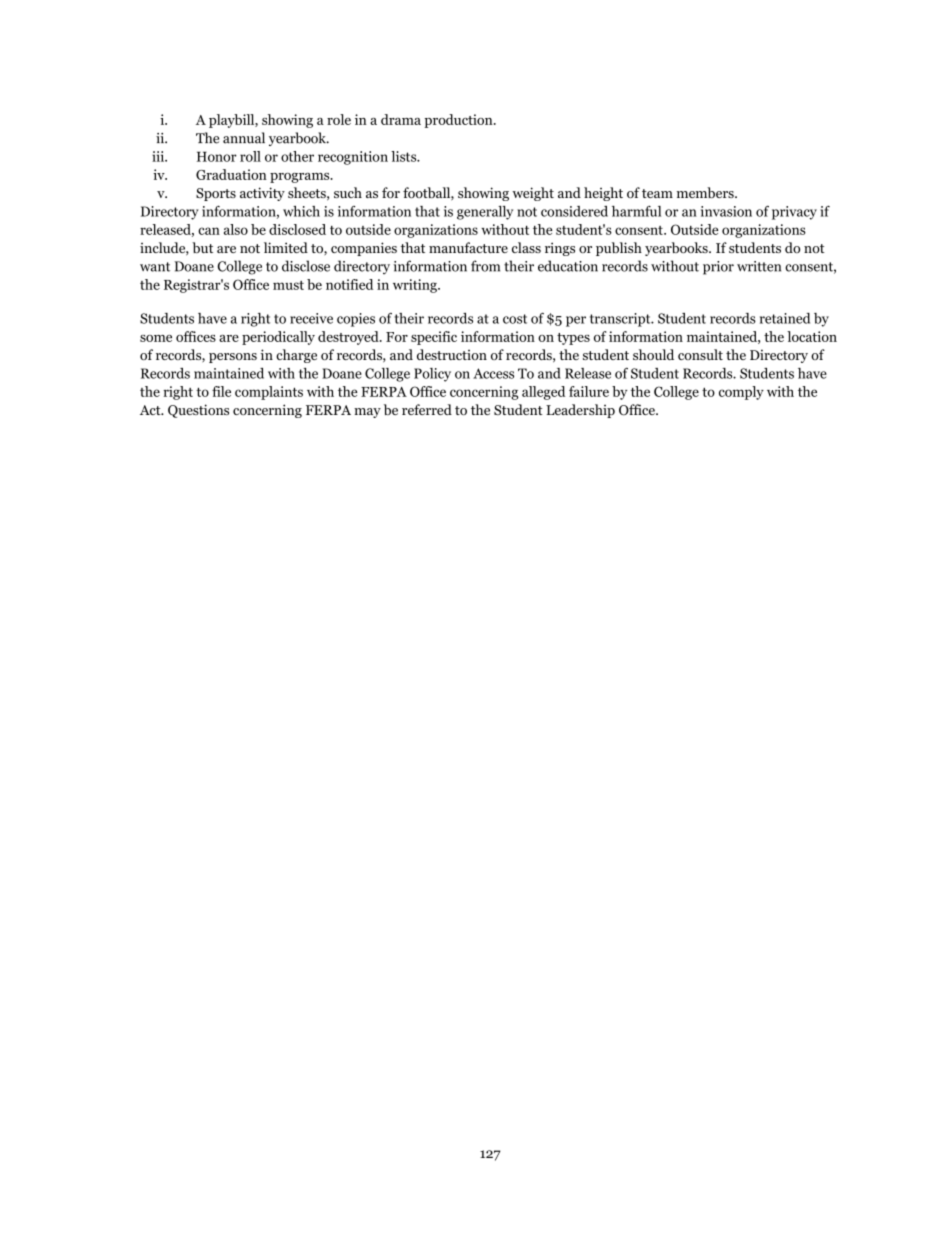  What do you see at coordinates (244, 138) in the page?
I see `annual` at bounding box center [244, 138].
